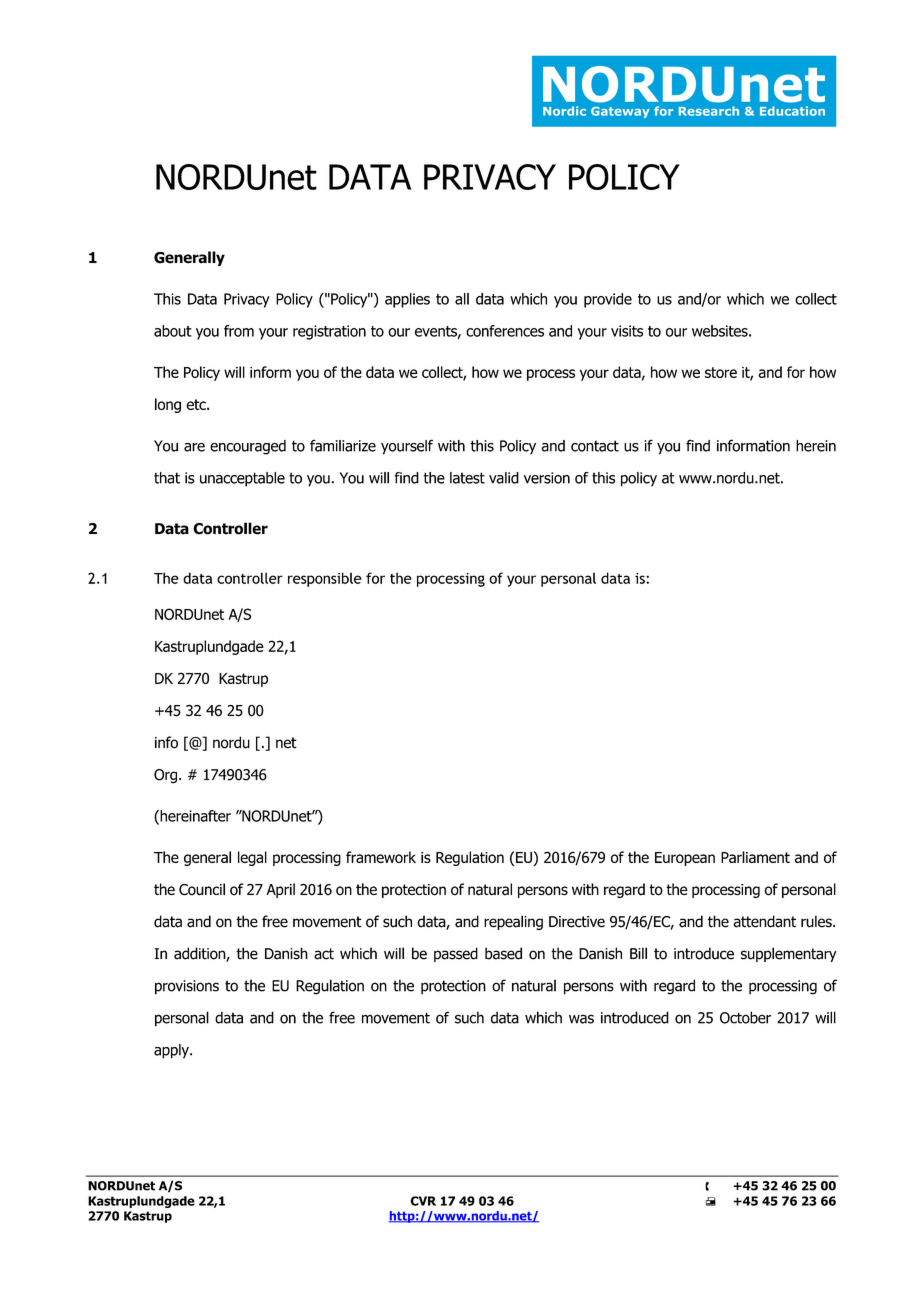  Describe the element at coordinates (504, 478) in the screenshot. I see `valid` at that location.
